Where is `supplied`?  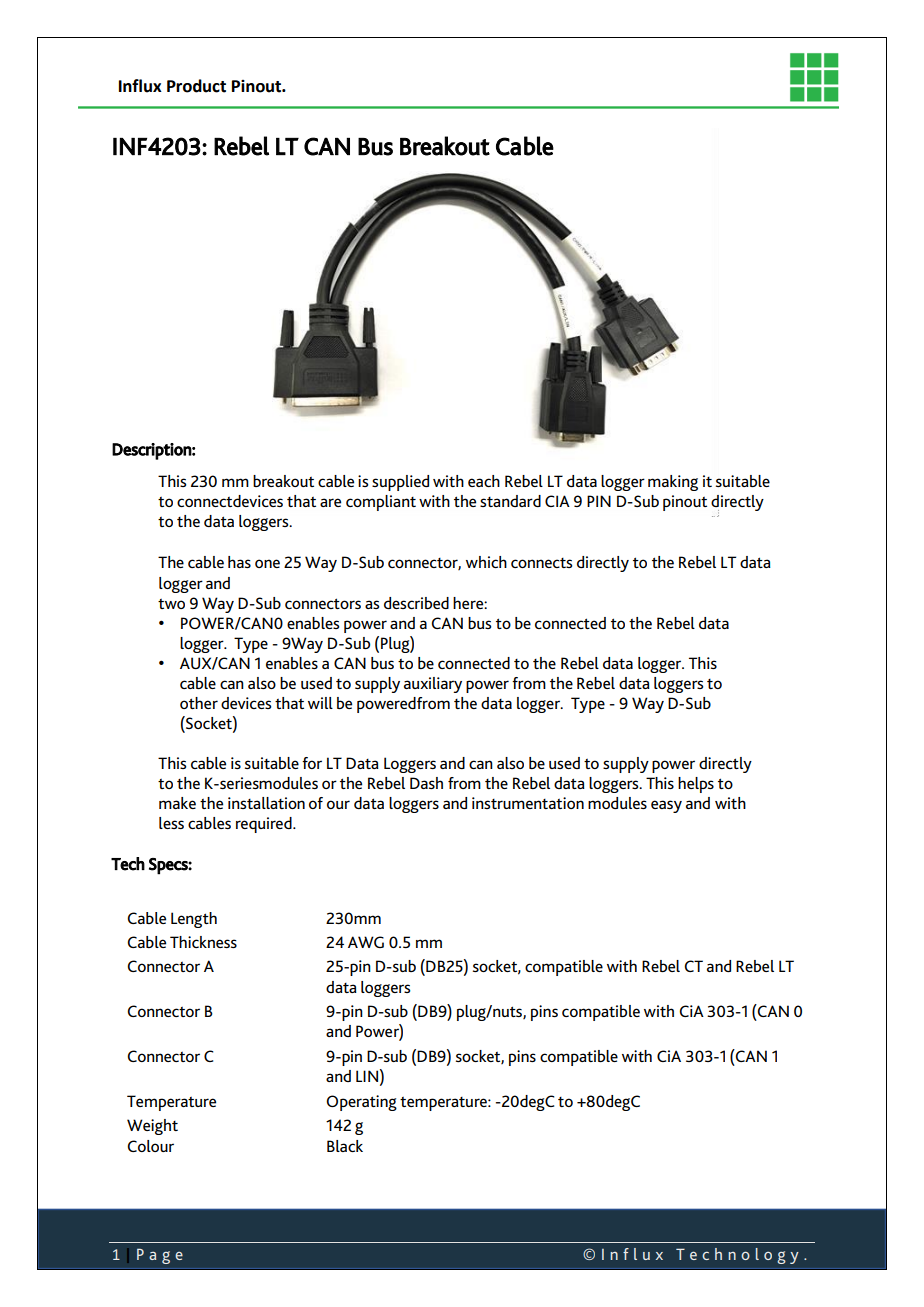 supplied is located at coordinates (400, 483).
